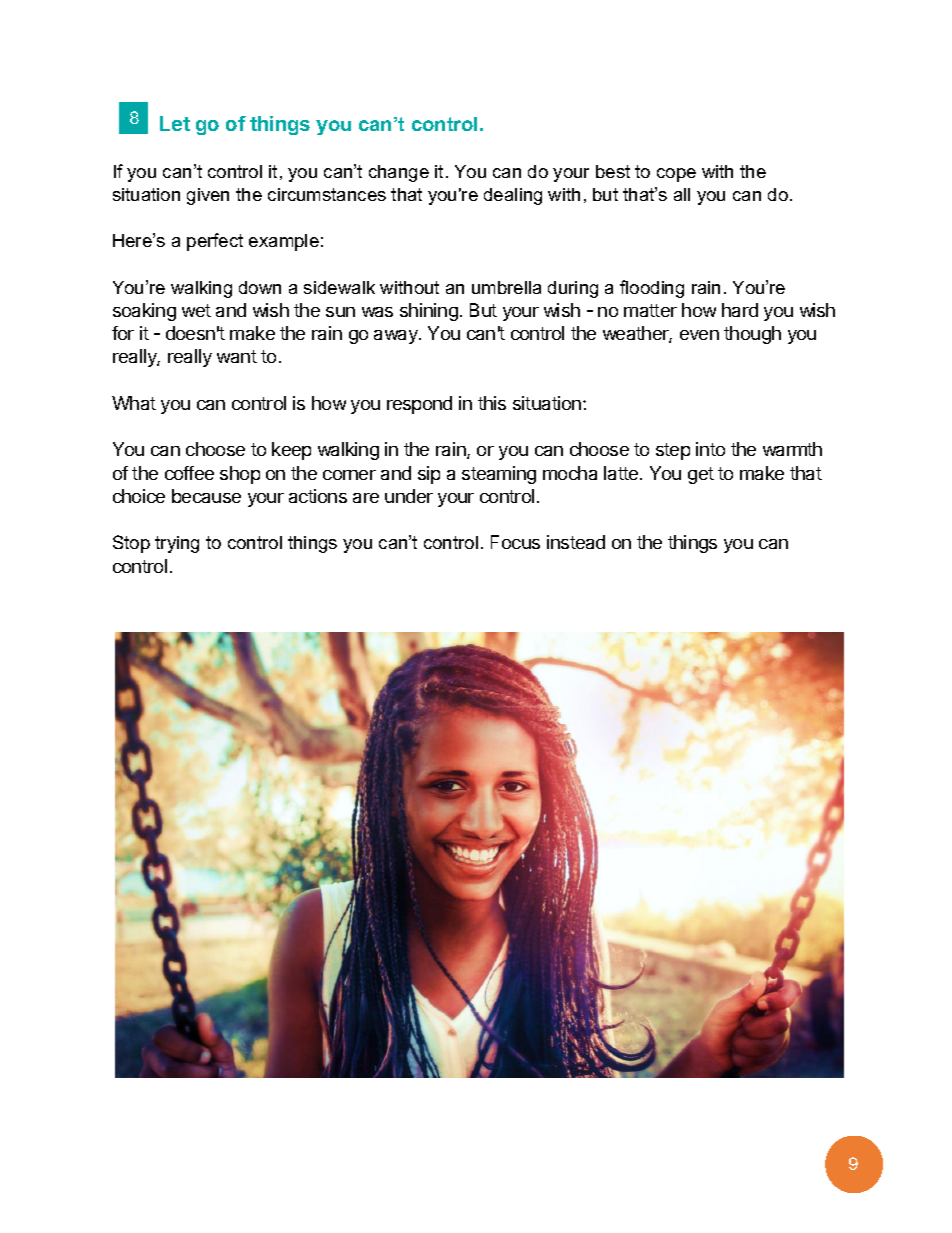 The width and height of the image is (952, 1233). I want to click on cope, so click(676, 175).
